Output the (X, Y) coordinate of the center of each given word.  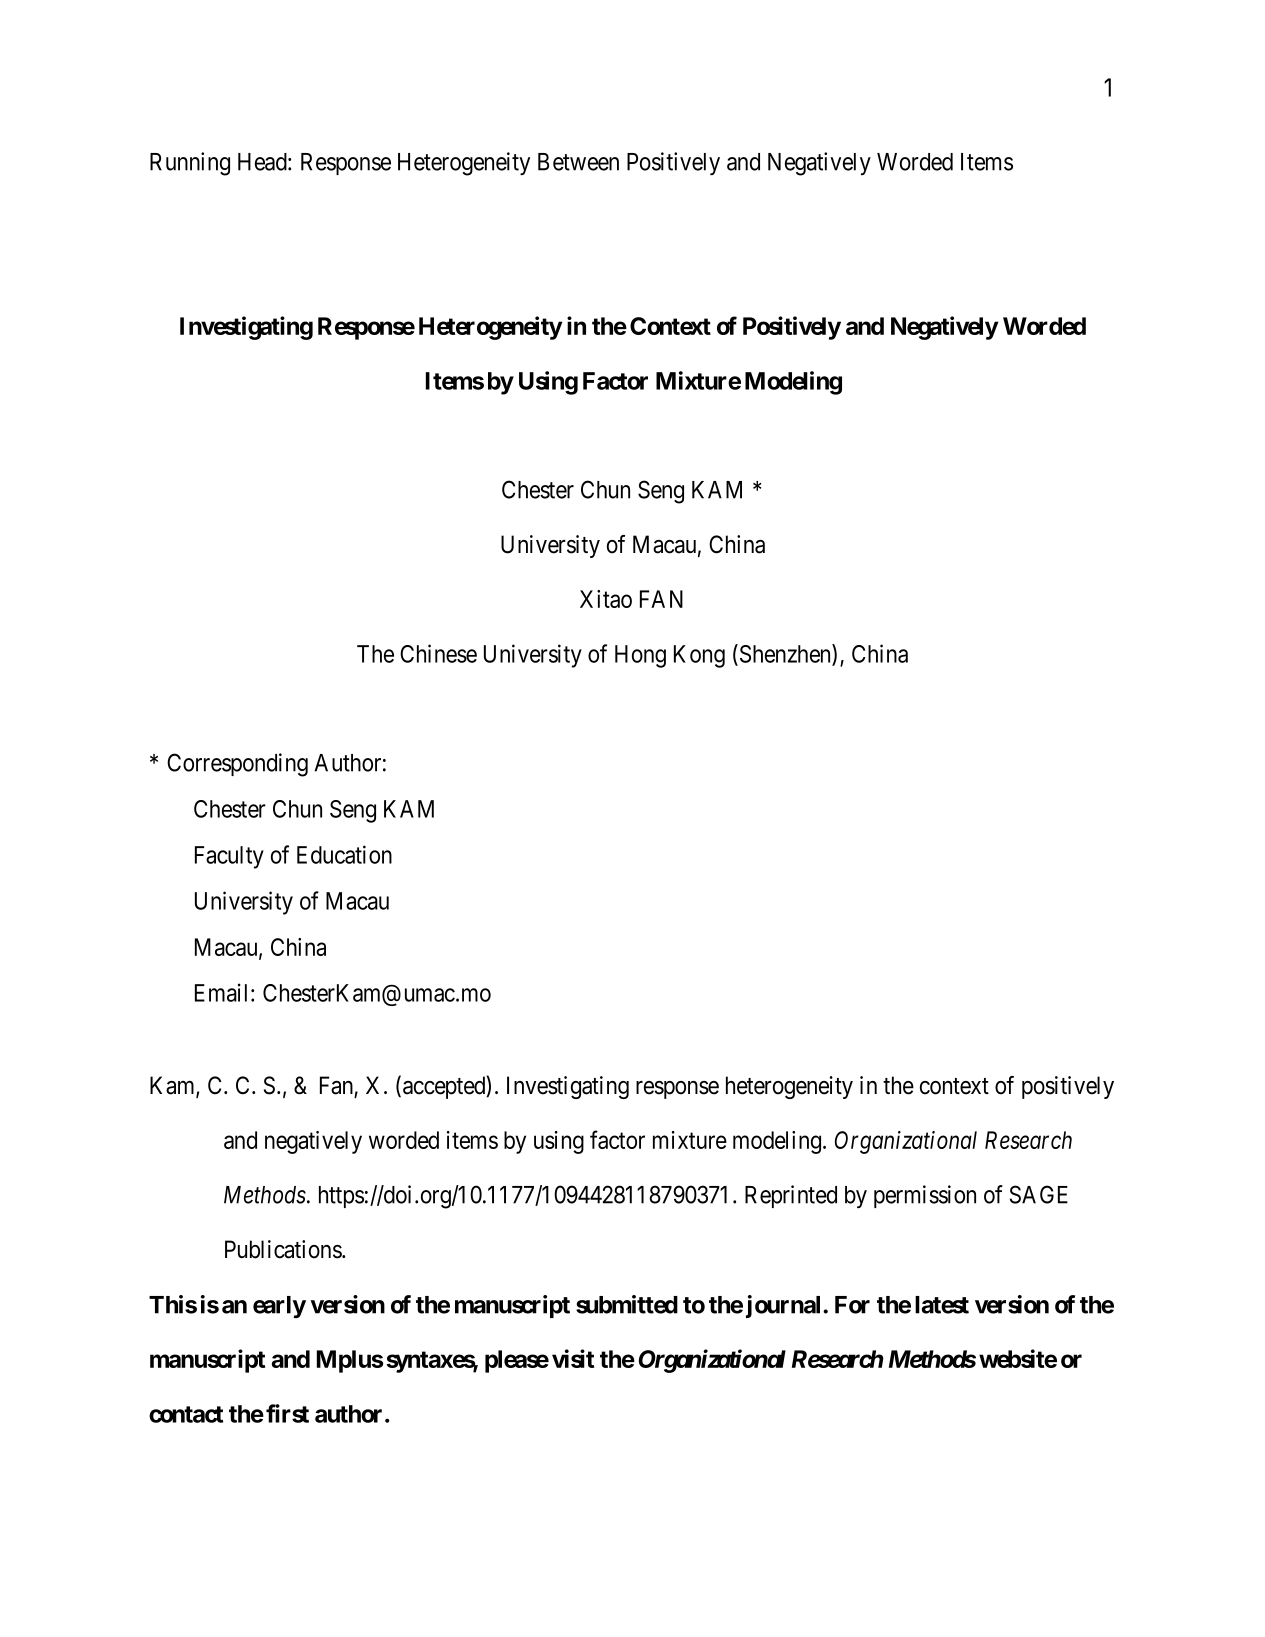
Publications (284, 1249)
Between (578, 162)
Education (344, 854)
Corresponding (237, 765)
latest (942, 1305)
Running (190, 164)
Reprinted (791, 1196)
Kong (699, 656)
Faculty (229, 857)
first (287, 1413)
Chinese (438, 653)
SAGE (1039, 1194)
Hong (640, 656)
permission (925, 1196)
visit (573, 1358)
